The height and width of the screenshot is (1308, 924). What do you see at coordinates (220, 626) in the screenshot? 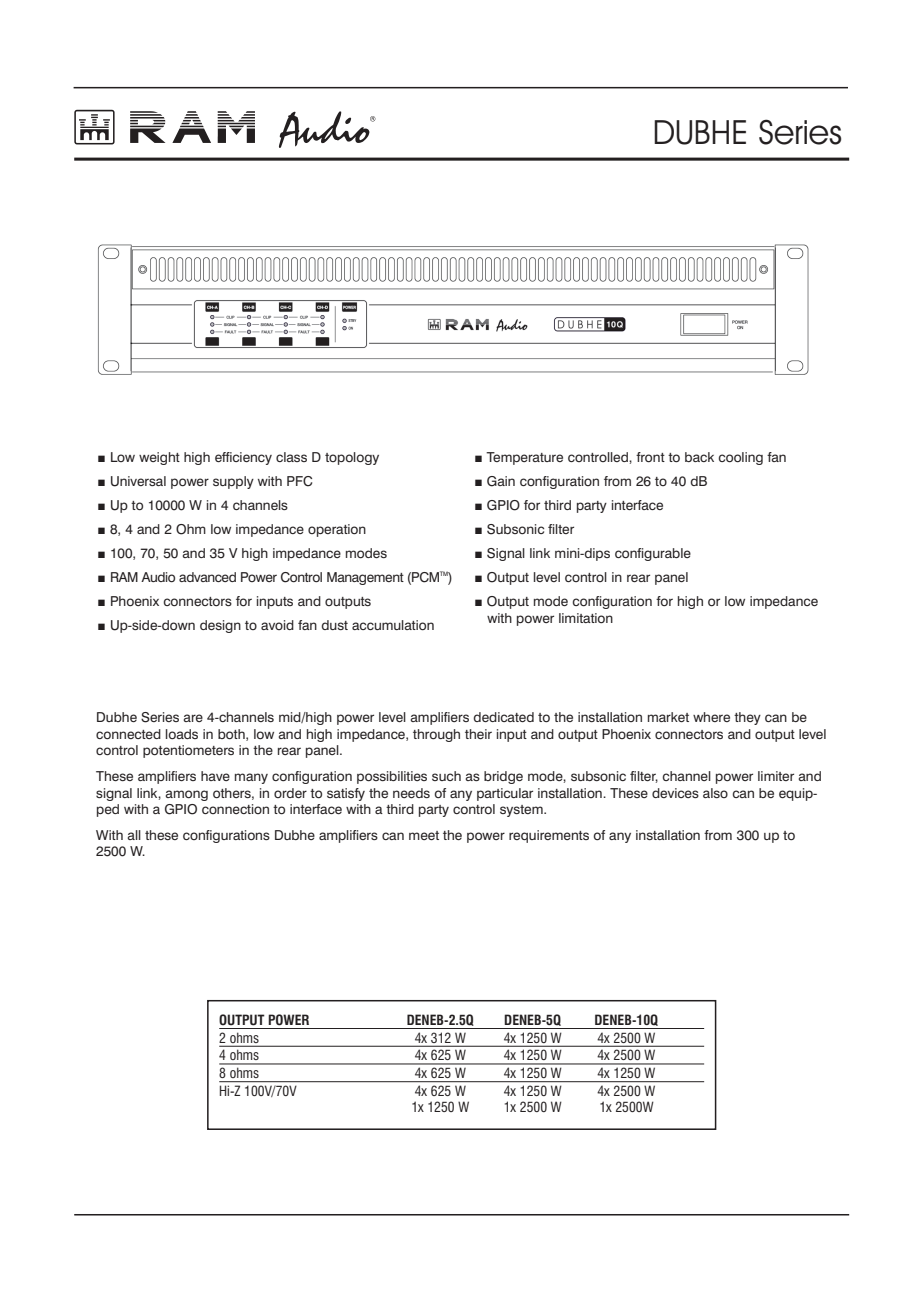
I see `design` at bounding box center [220, 626].
